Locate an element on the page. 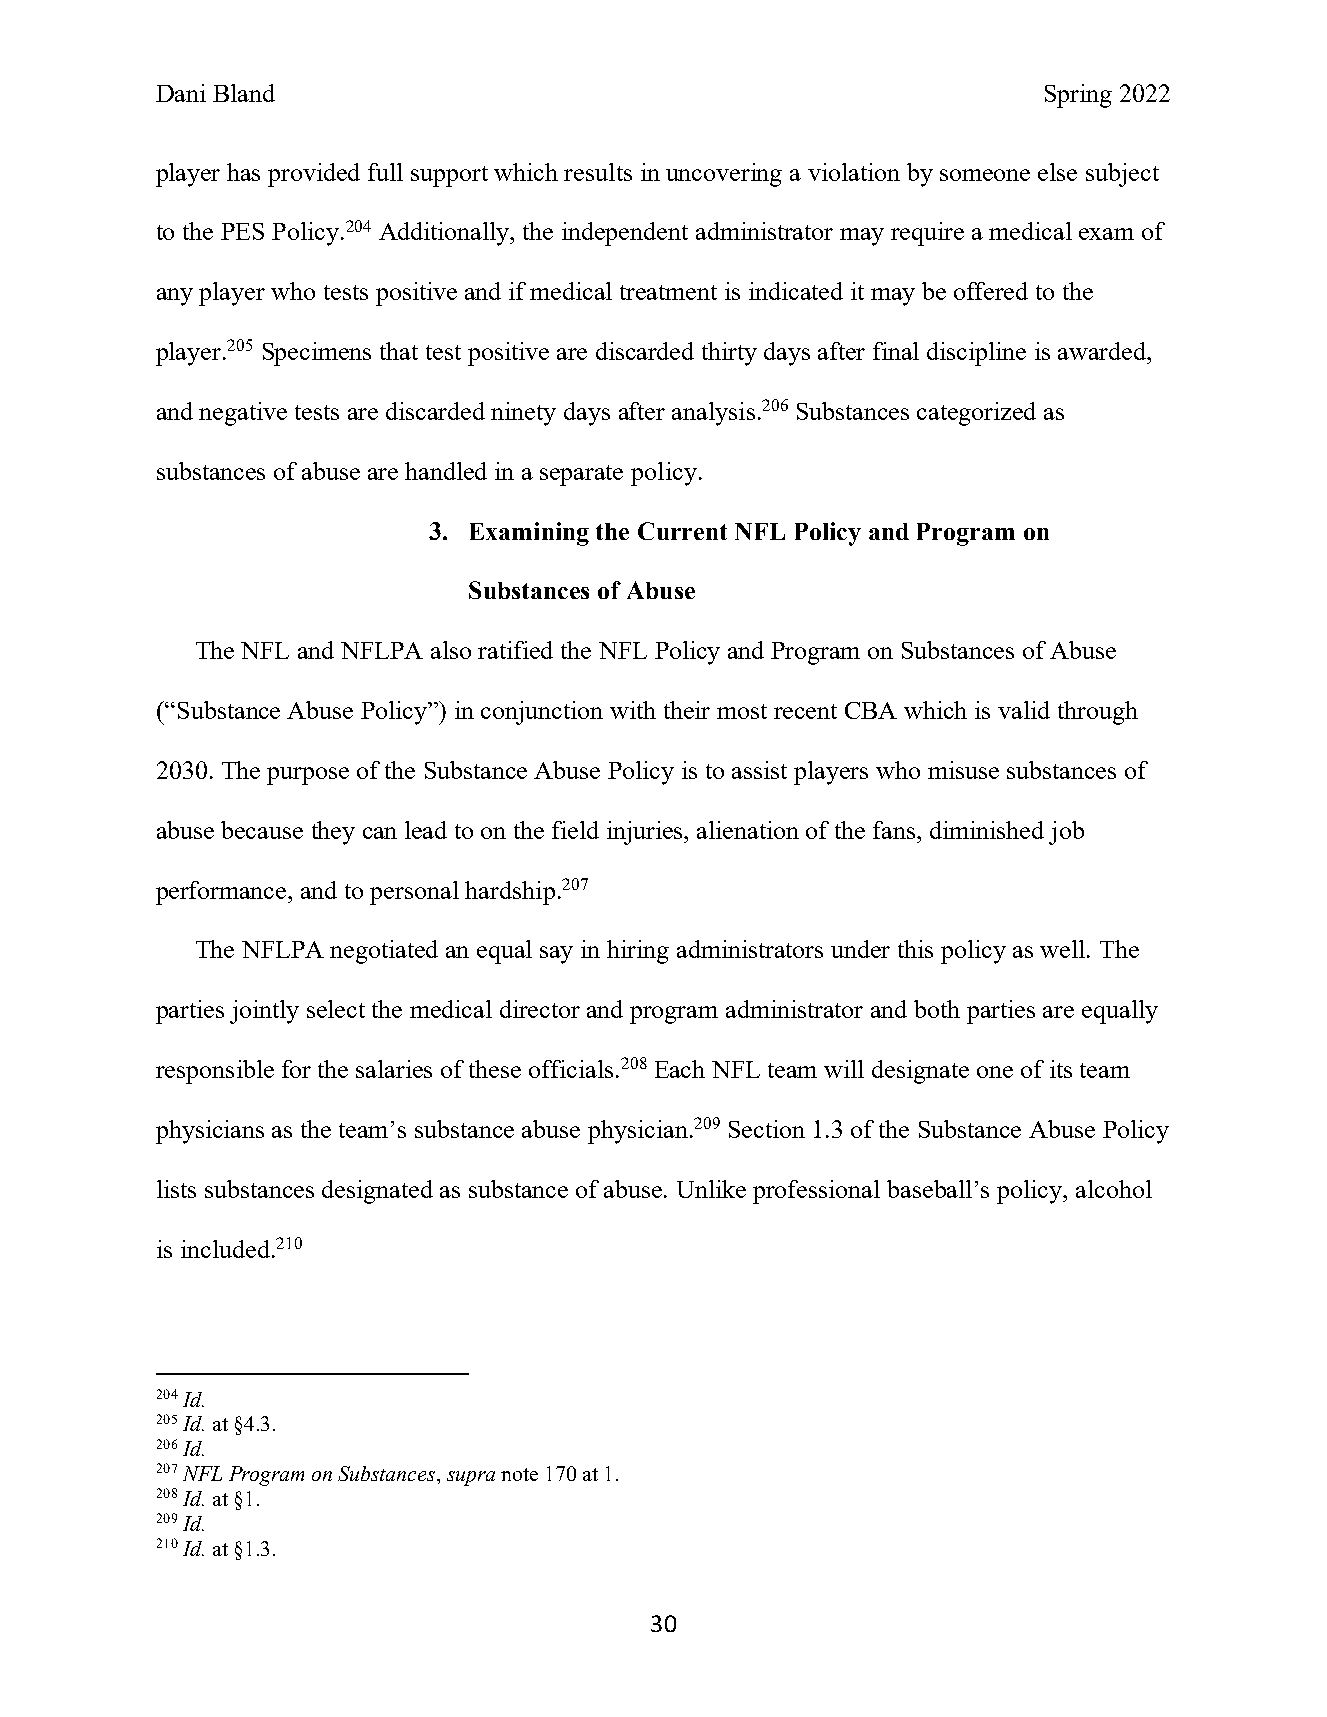 This page has width=1327, height=1717. someone is located at coordinates (985, 175).
